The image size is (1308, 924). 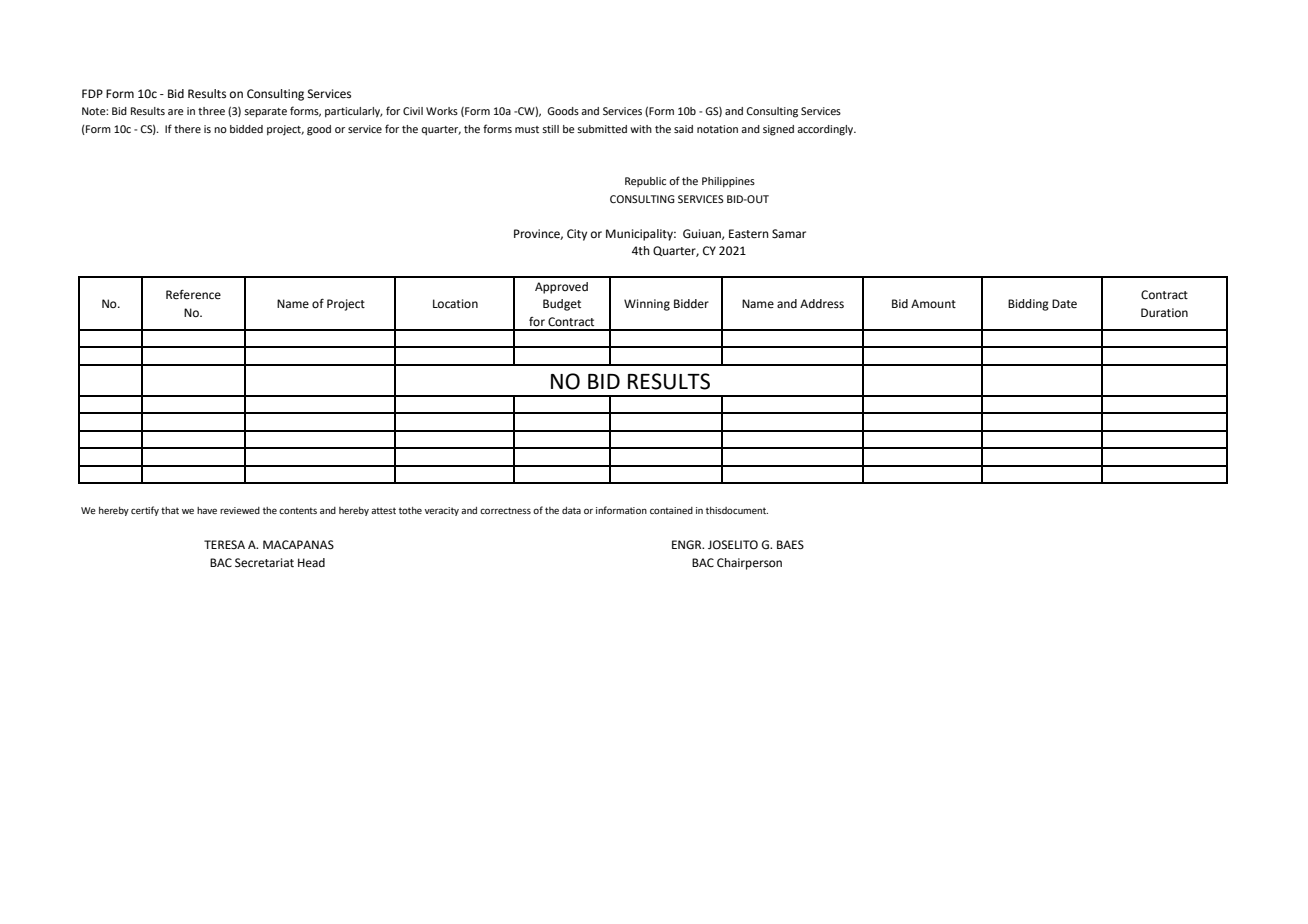 What do you see at coordinates (1028, 305) in the document?
I see `Bidding` at bounding box center [1028, 305].
